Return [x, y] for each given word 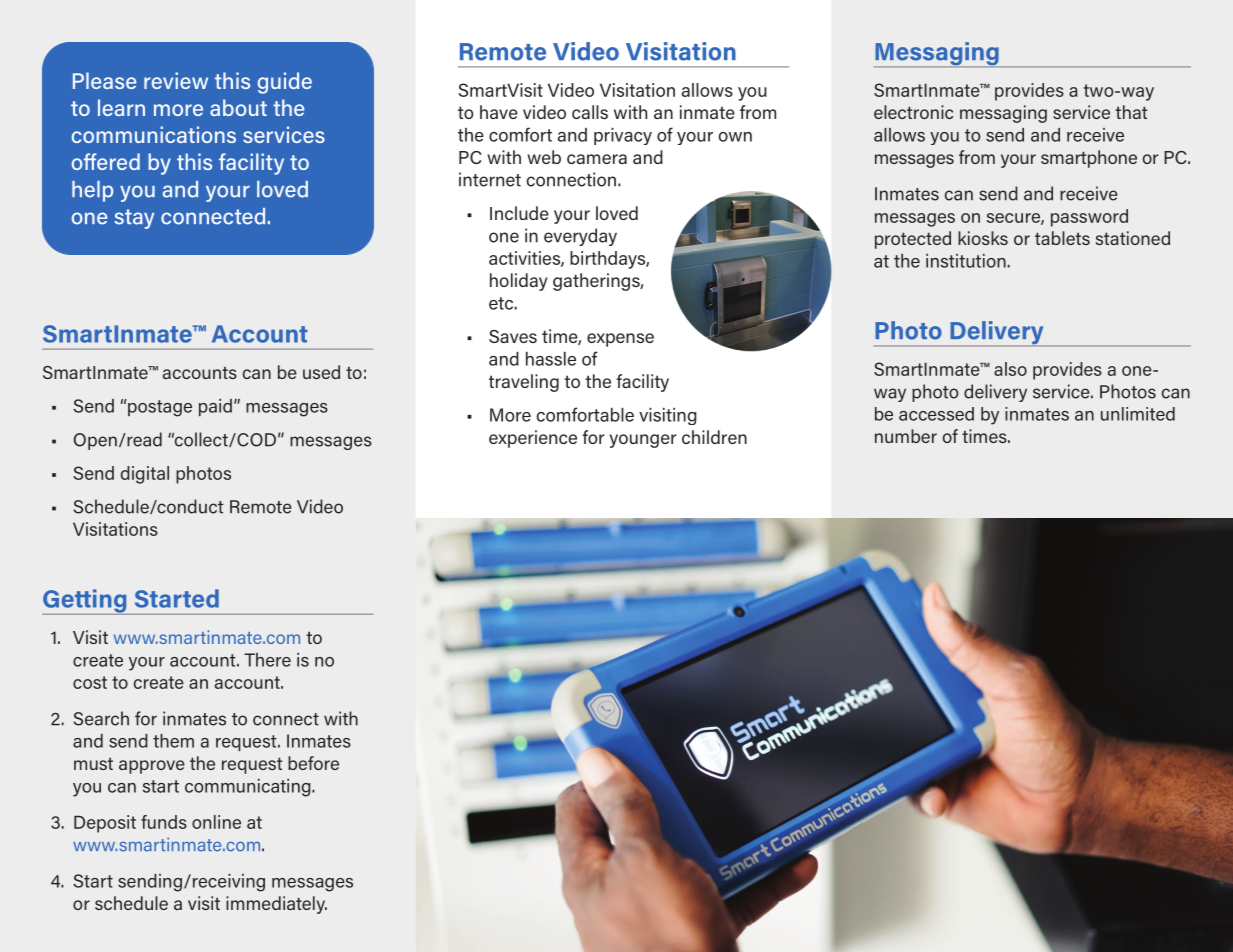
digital [145, 475]
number [906, 436]
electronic [913, 112]
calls [590, 112]
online [216, 822]
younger [642, 441]
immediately [276, 905]
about [238, 107]
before [313, 763]
